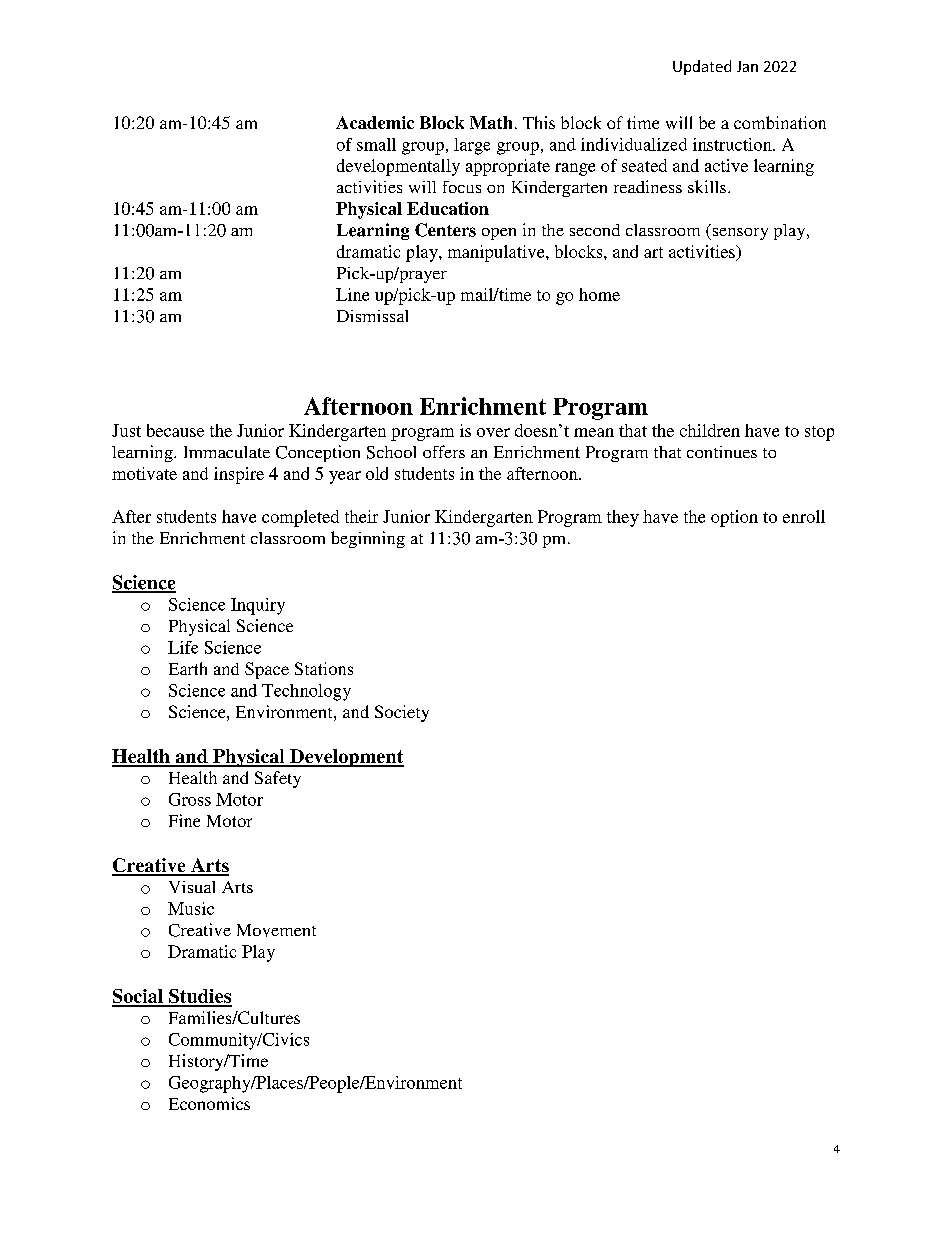 The image size is (952, 1233). Describe the element at coordinates (209, 1103) in the screenshot. I see `Economics` at that location.
